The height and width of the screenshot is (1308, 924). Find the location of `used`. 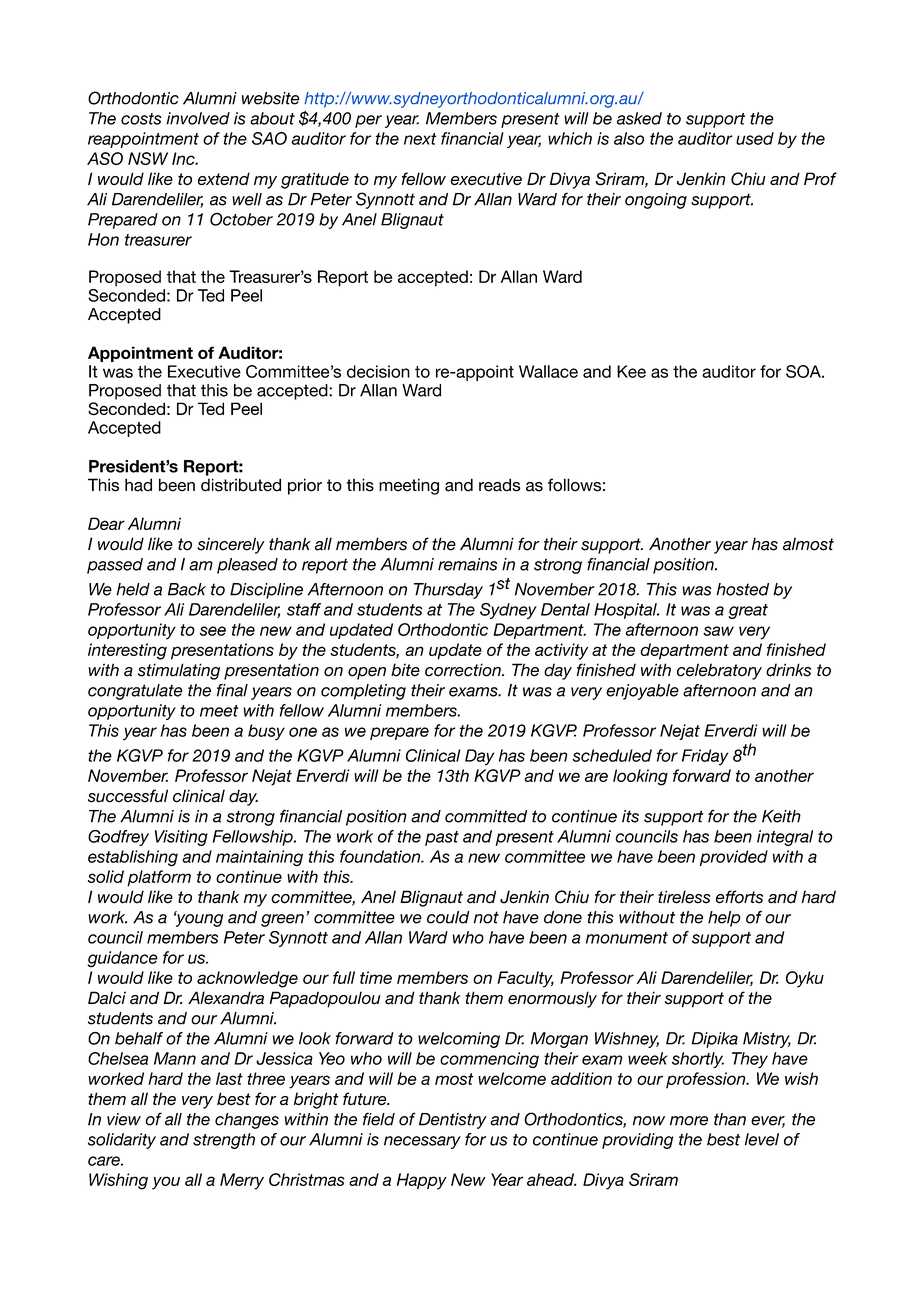

used is located at coordinates (755, 138).
